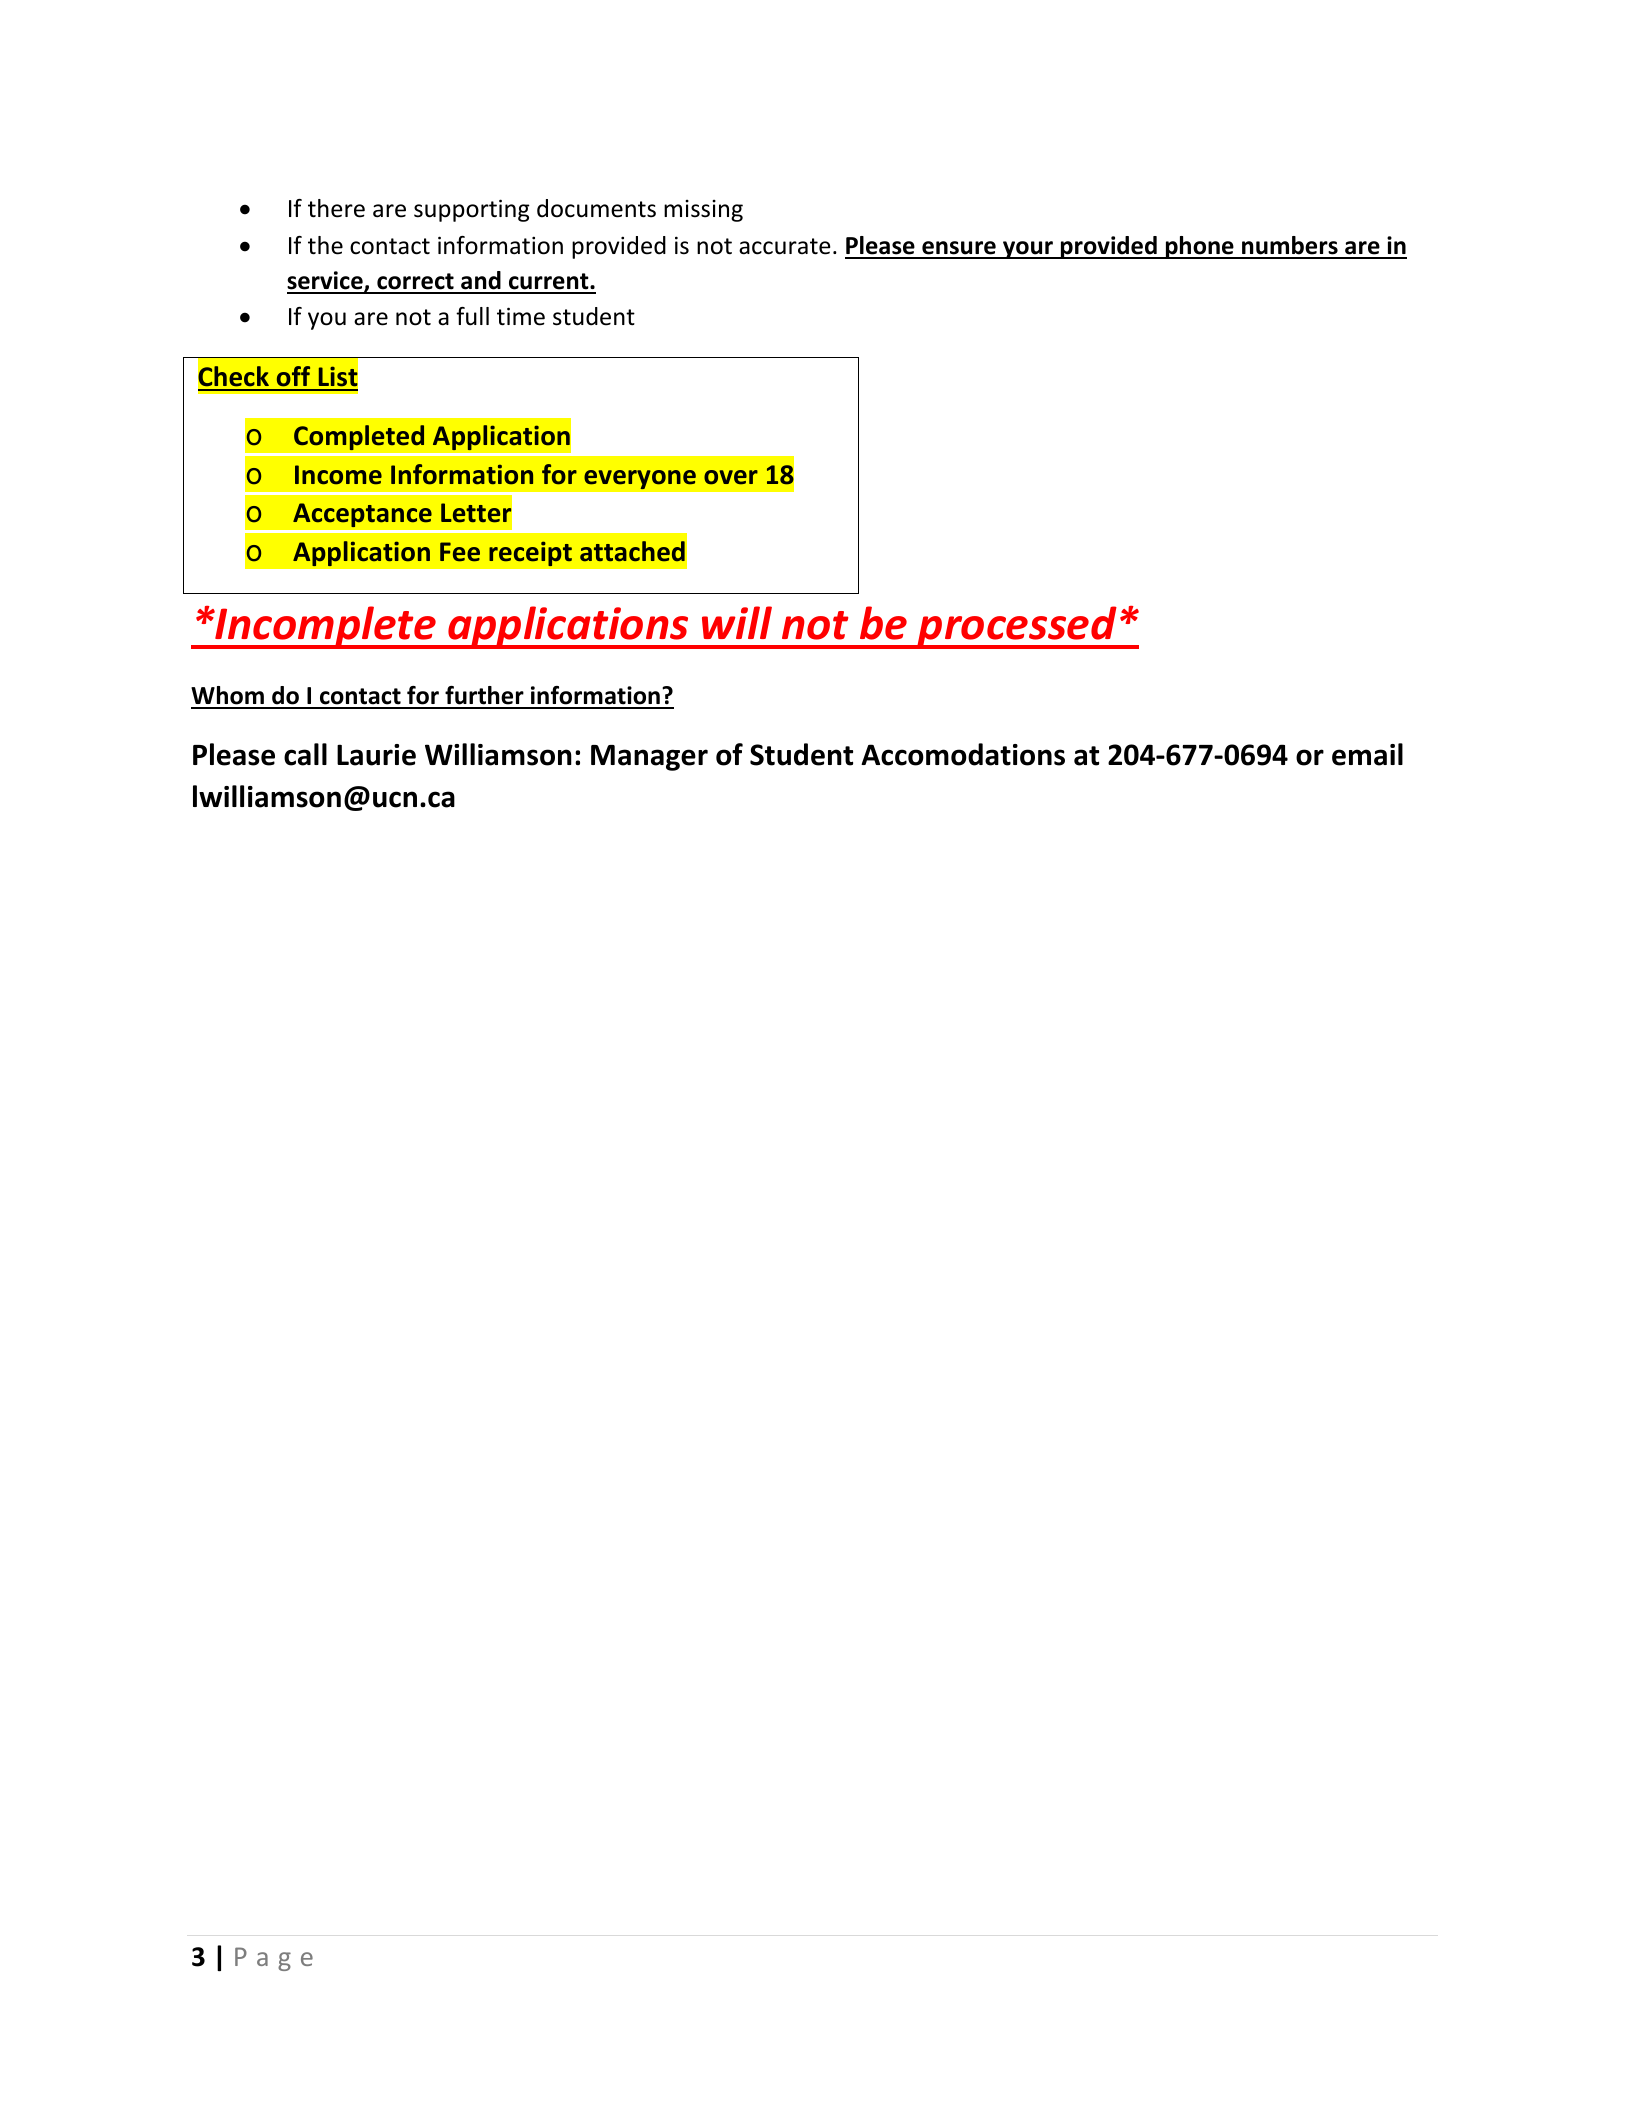  I want to click on accurate, so click(784, 246).
